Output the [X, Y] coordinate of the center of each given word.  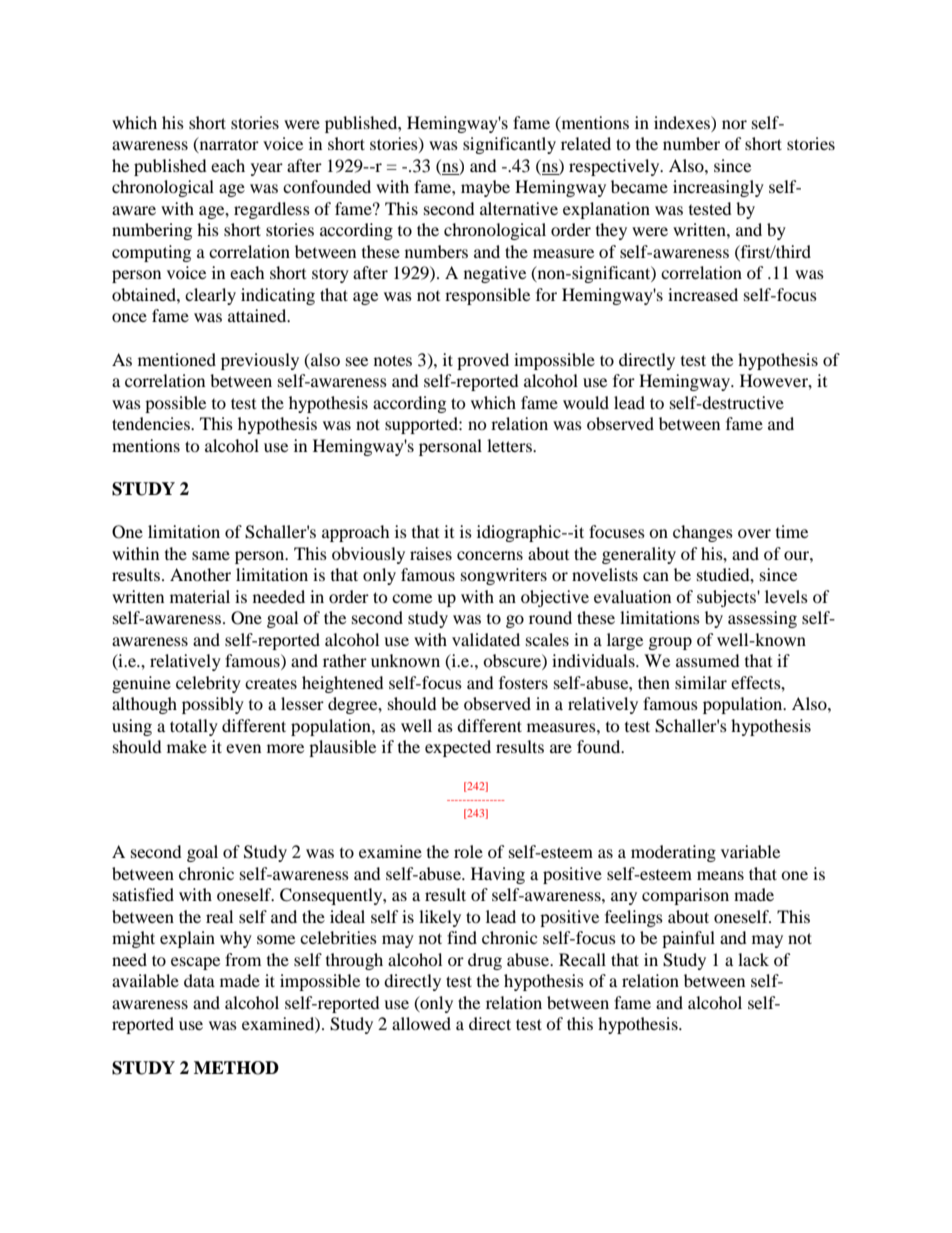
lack [753, 959]
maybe [485, 188]
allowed [421, 1023]
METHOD [236, 1068]
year [267, 169]
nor [734, 124]
